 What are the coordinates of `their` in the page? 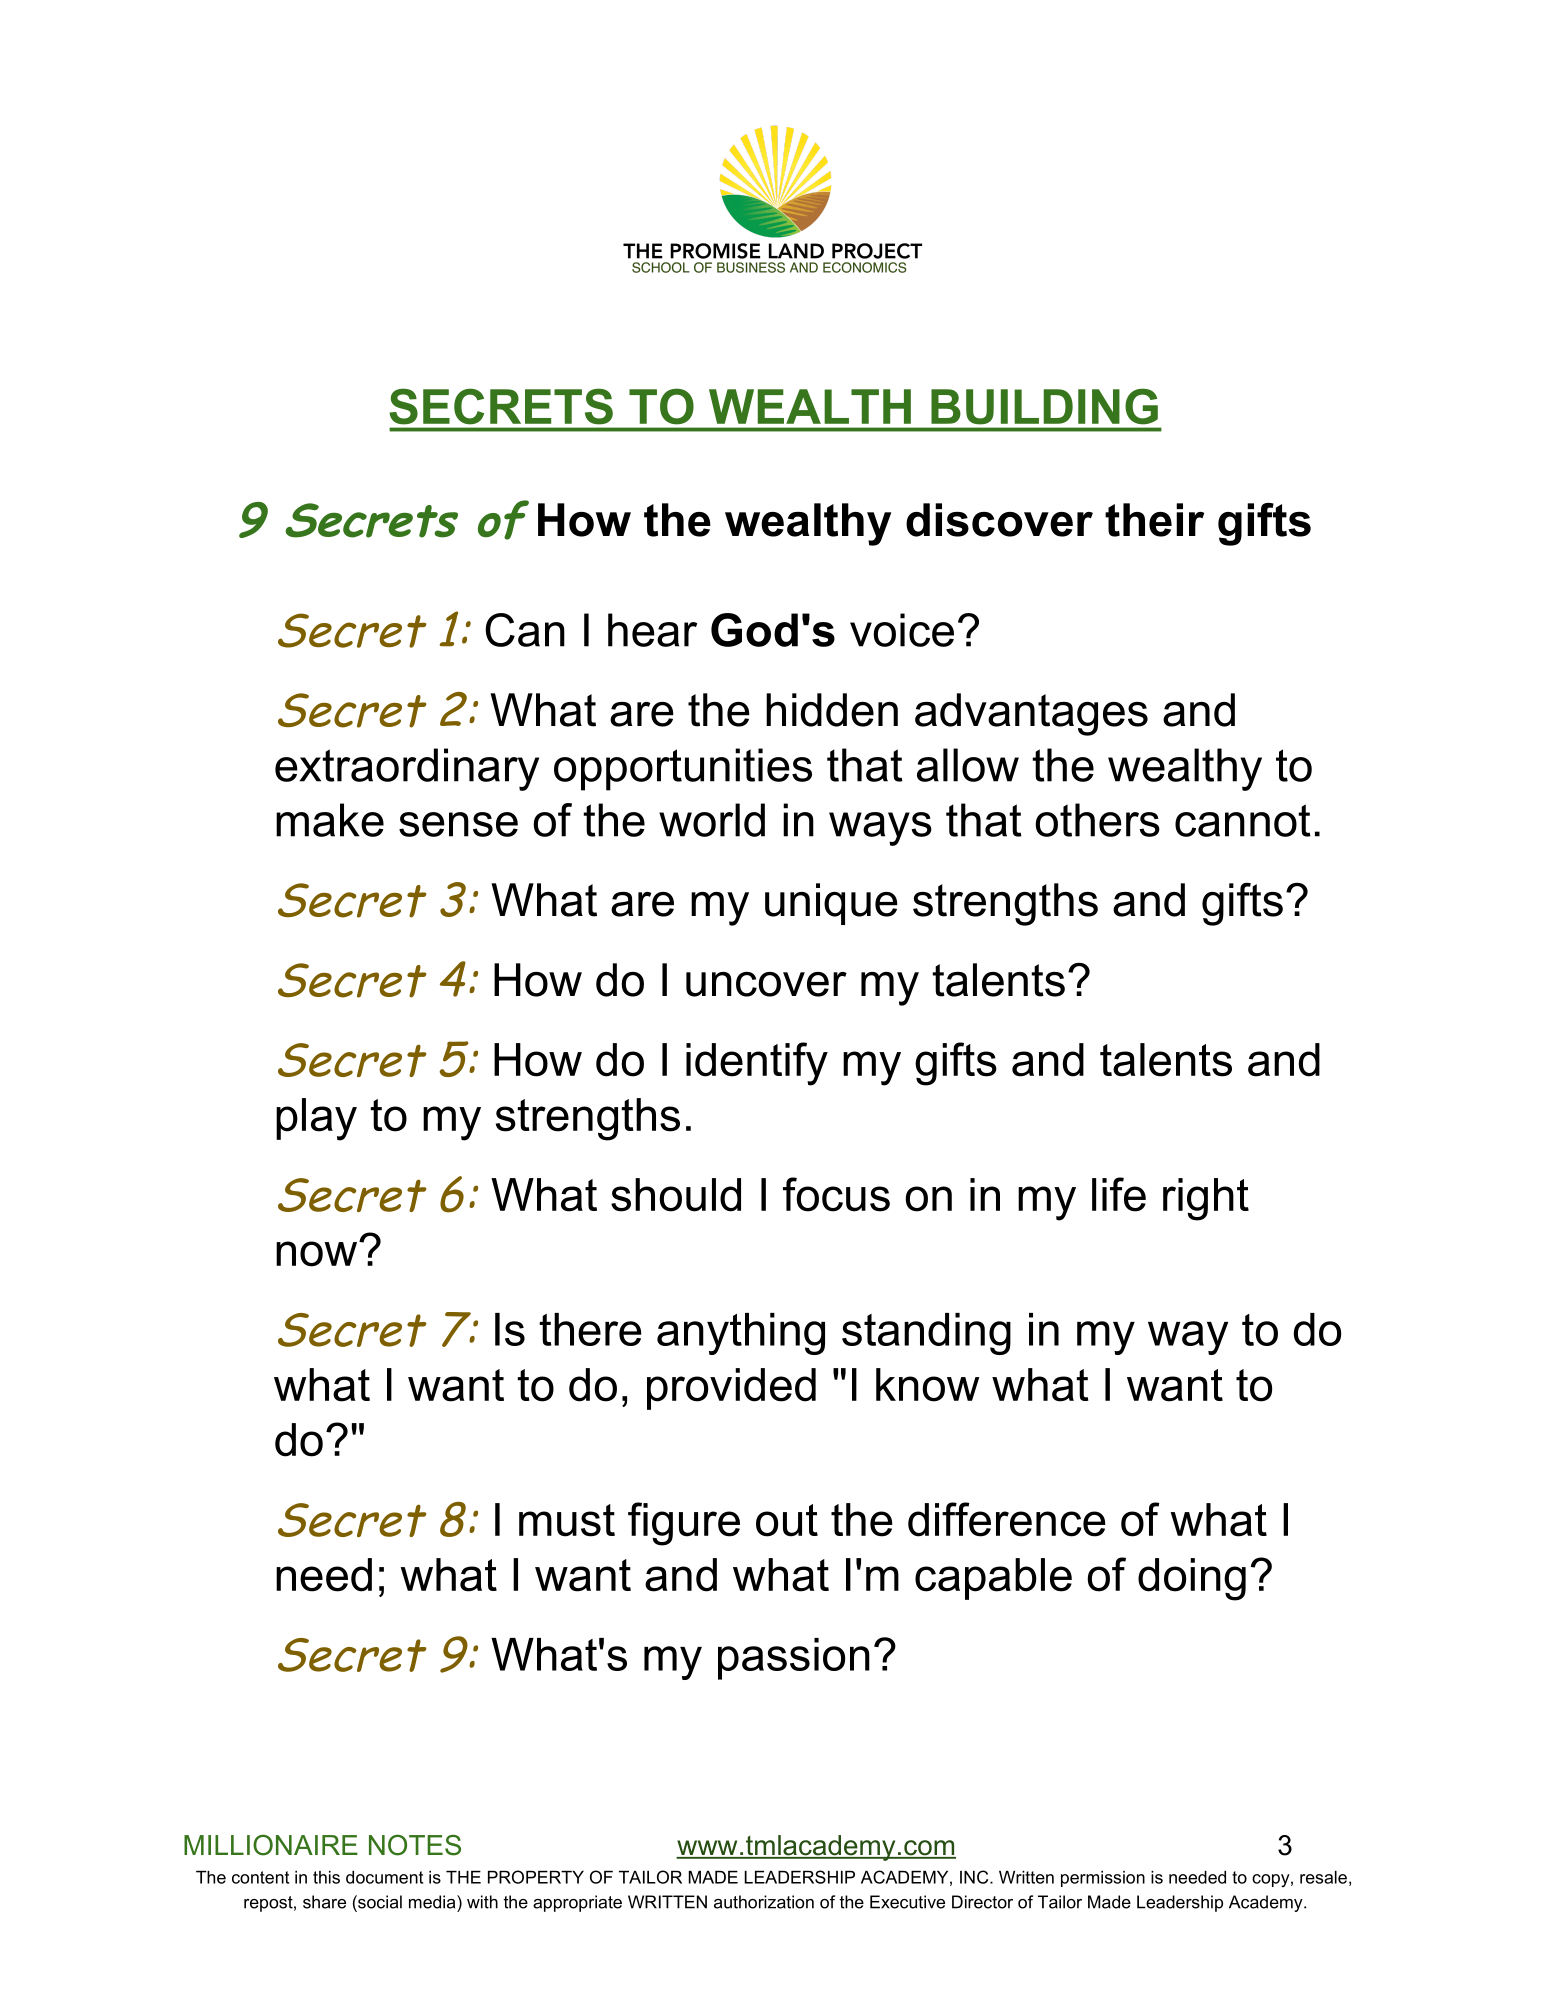 It's located at (1154, 520).
